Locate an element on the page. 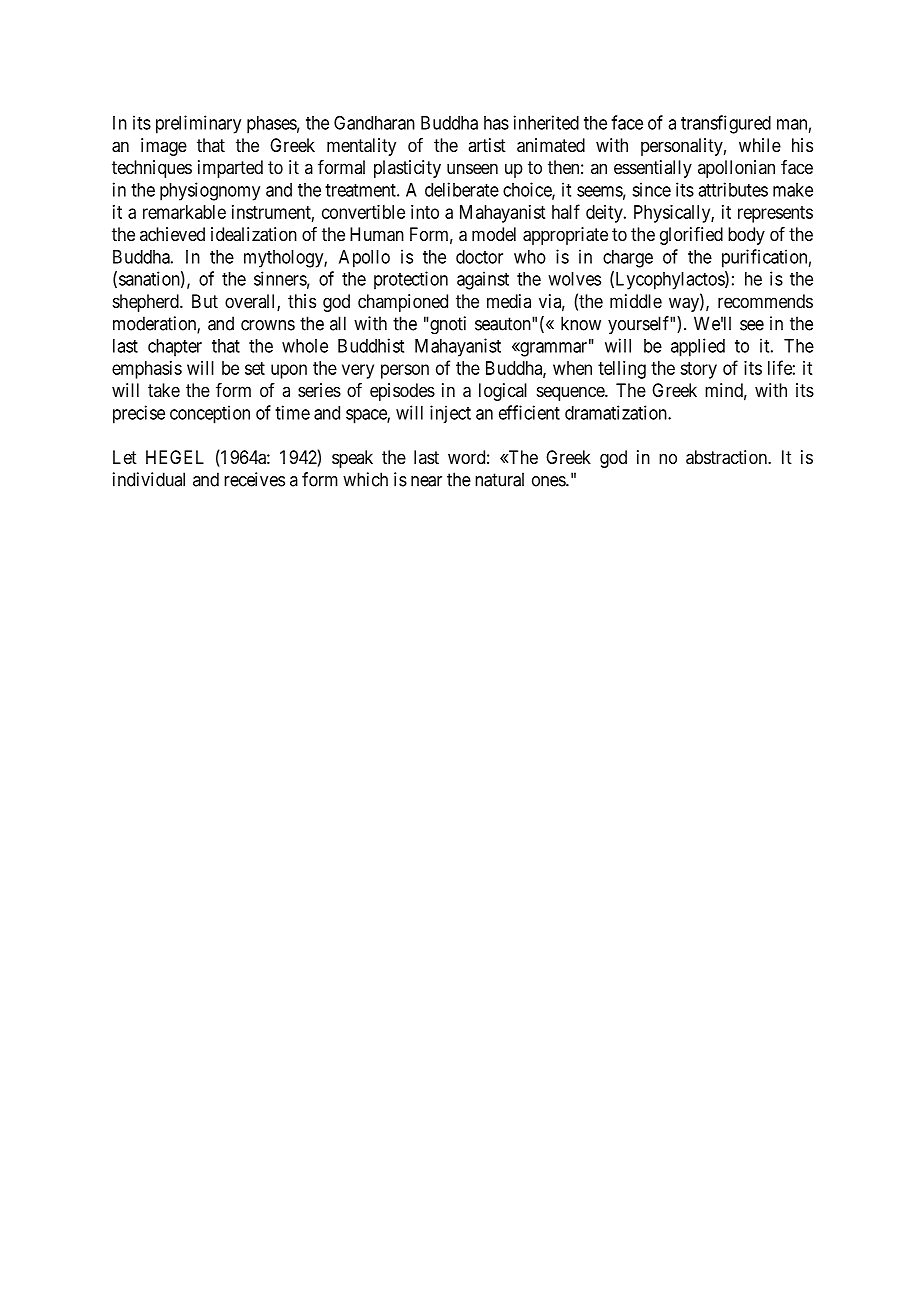 This page has width=924, height=1308. abstraction is located at coordinates (727, 457).
